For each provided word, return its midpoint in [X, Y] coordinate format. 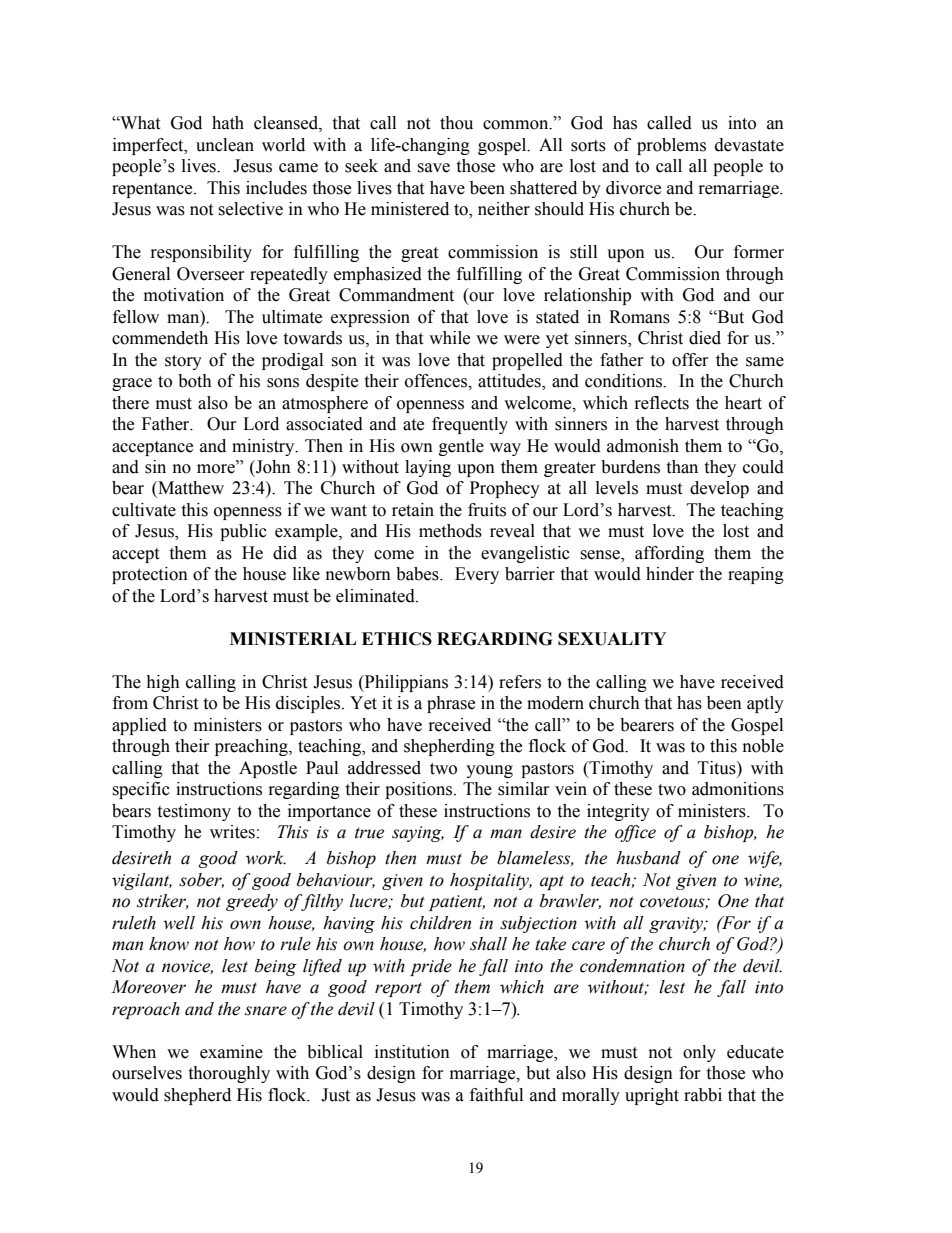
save [433, 168]
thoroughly [229, 1074]
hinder [670, 574]
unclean [225, 145]
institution [412, 1052]
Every [477, 575]
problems [671, 146]
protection [150, 575]
